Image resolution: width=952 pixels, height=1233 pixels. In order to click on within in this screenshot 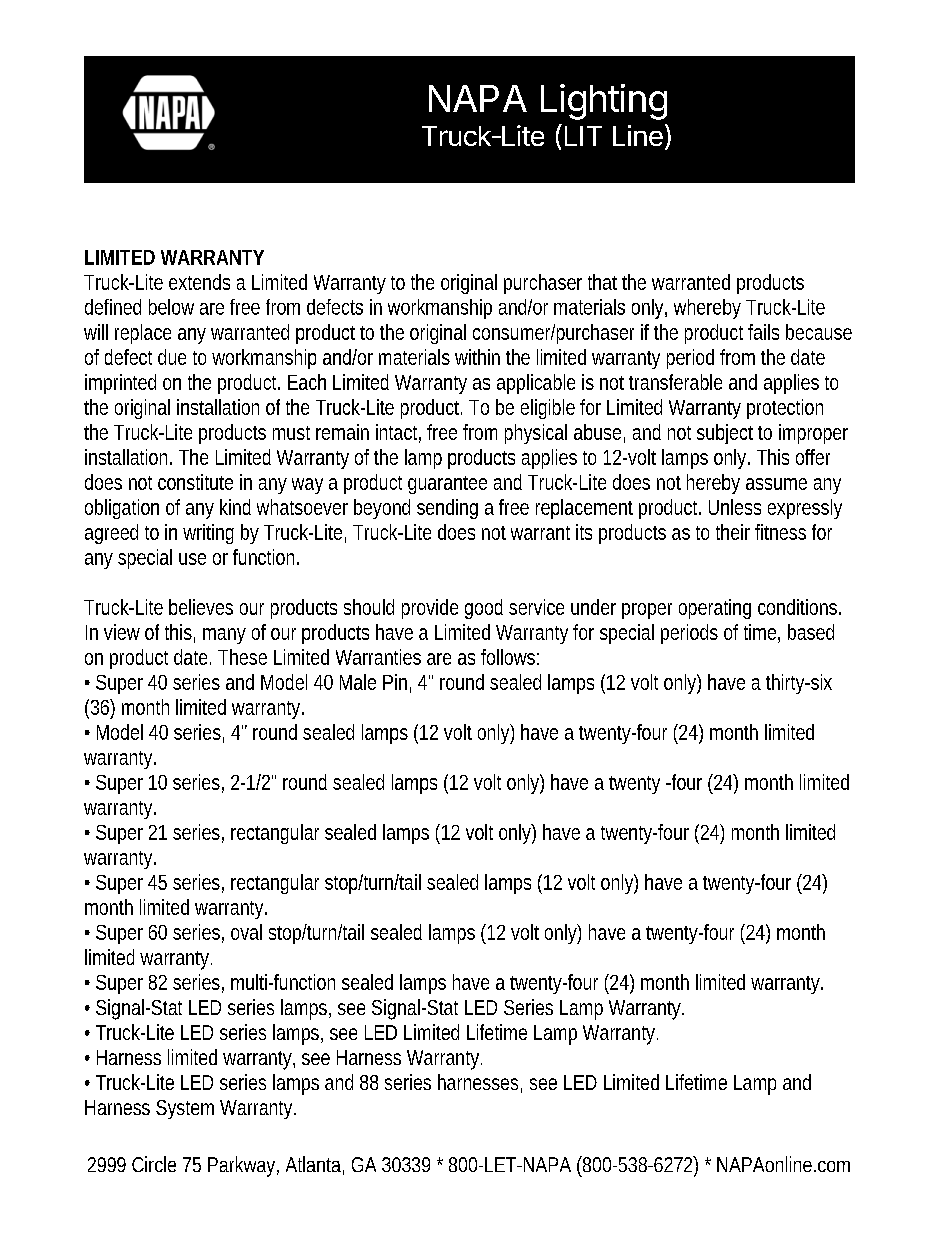, I will do `click(477, 357)`.
